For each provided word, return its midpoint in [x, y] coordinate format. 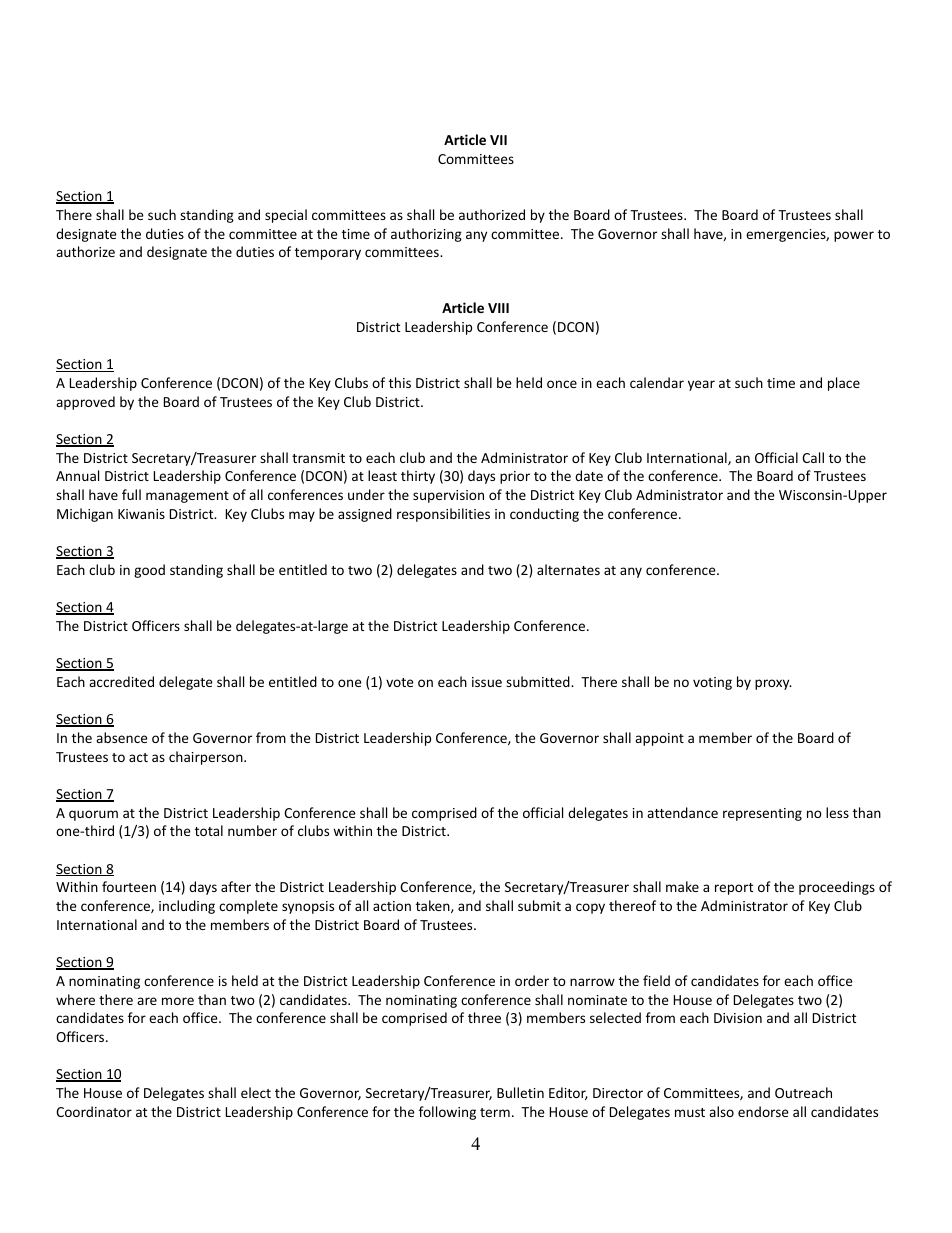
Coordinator [94, 1111]
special [286, 216]
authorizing [426, 235]
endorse [763, 1111]
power [854, 236]
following [447, 1113]
